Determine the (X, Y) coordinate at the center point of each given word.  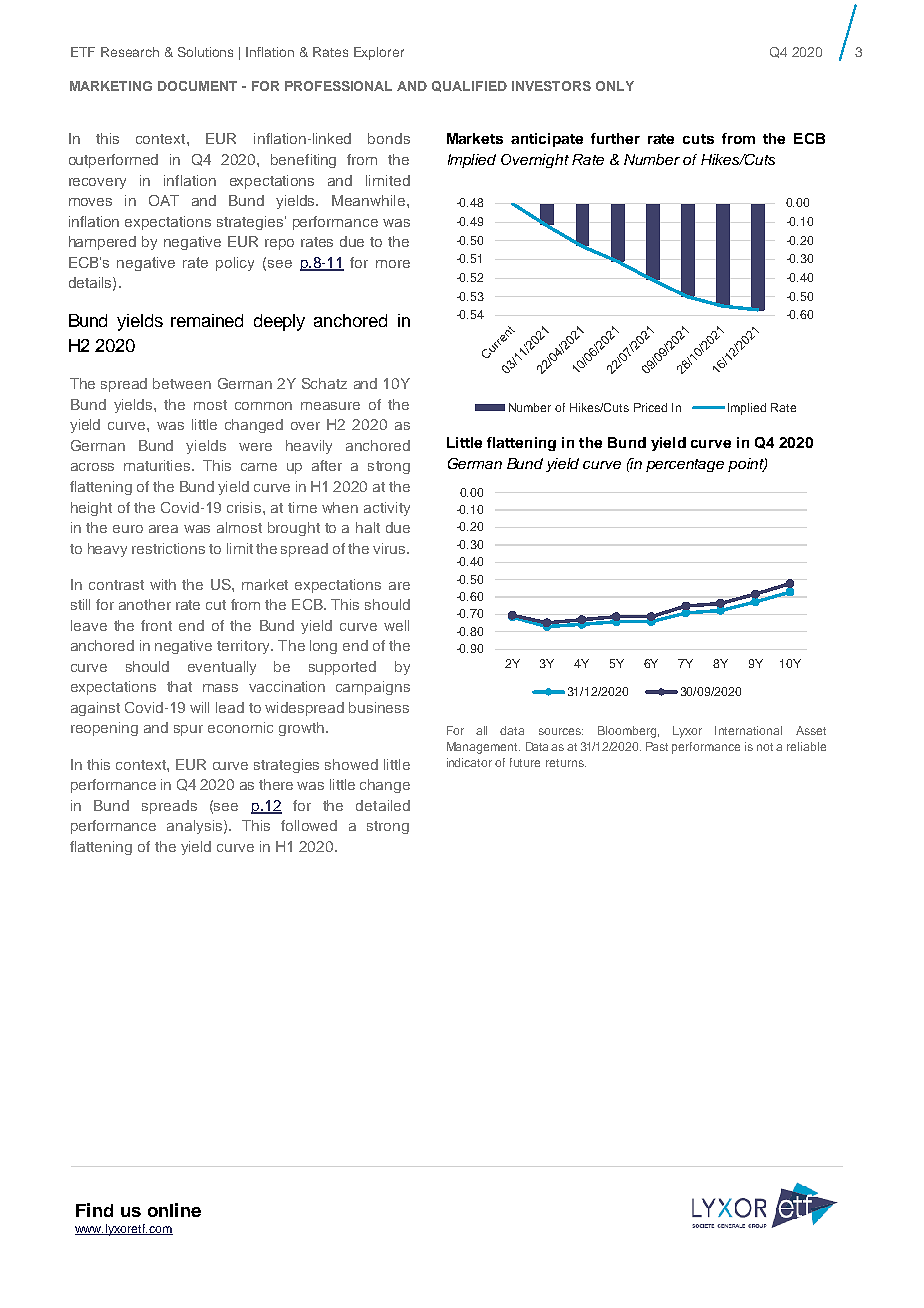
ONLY (615, 86)
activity (387, 509)
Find (94, 1210)
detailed (383, 805)
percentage (685, 465)
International (748, 730)
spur (188, 730)
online (174, 1210)
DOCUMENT (197, 86)
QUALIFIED (469, 86)
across (92, 467)
